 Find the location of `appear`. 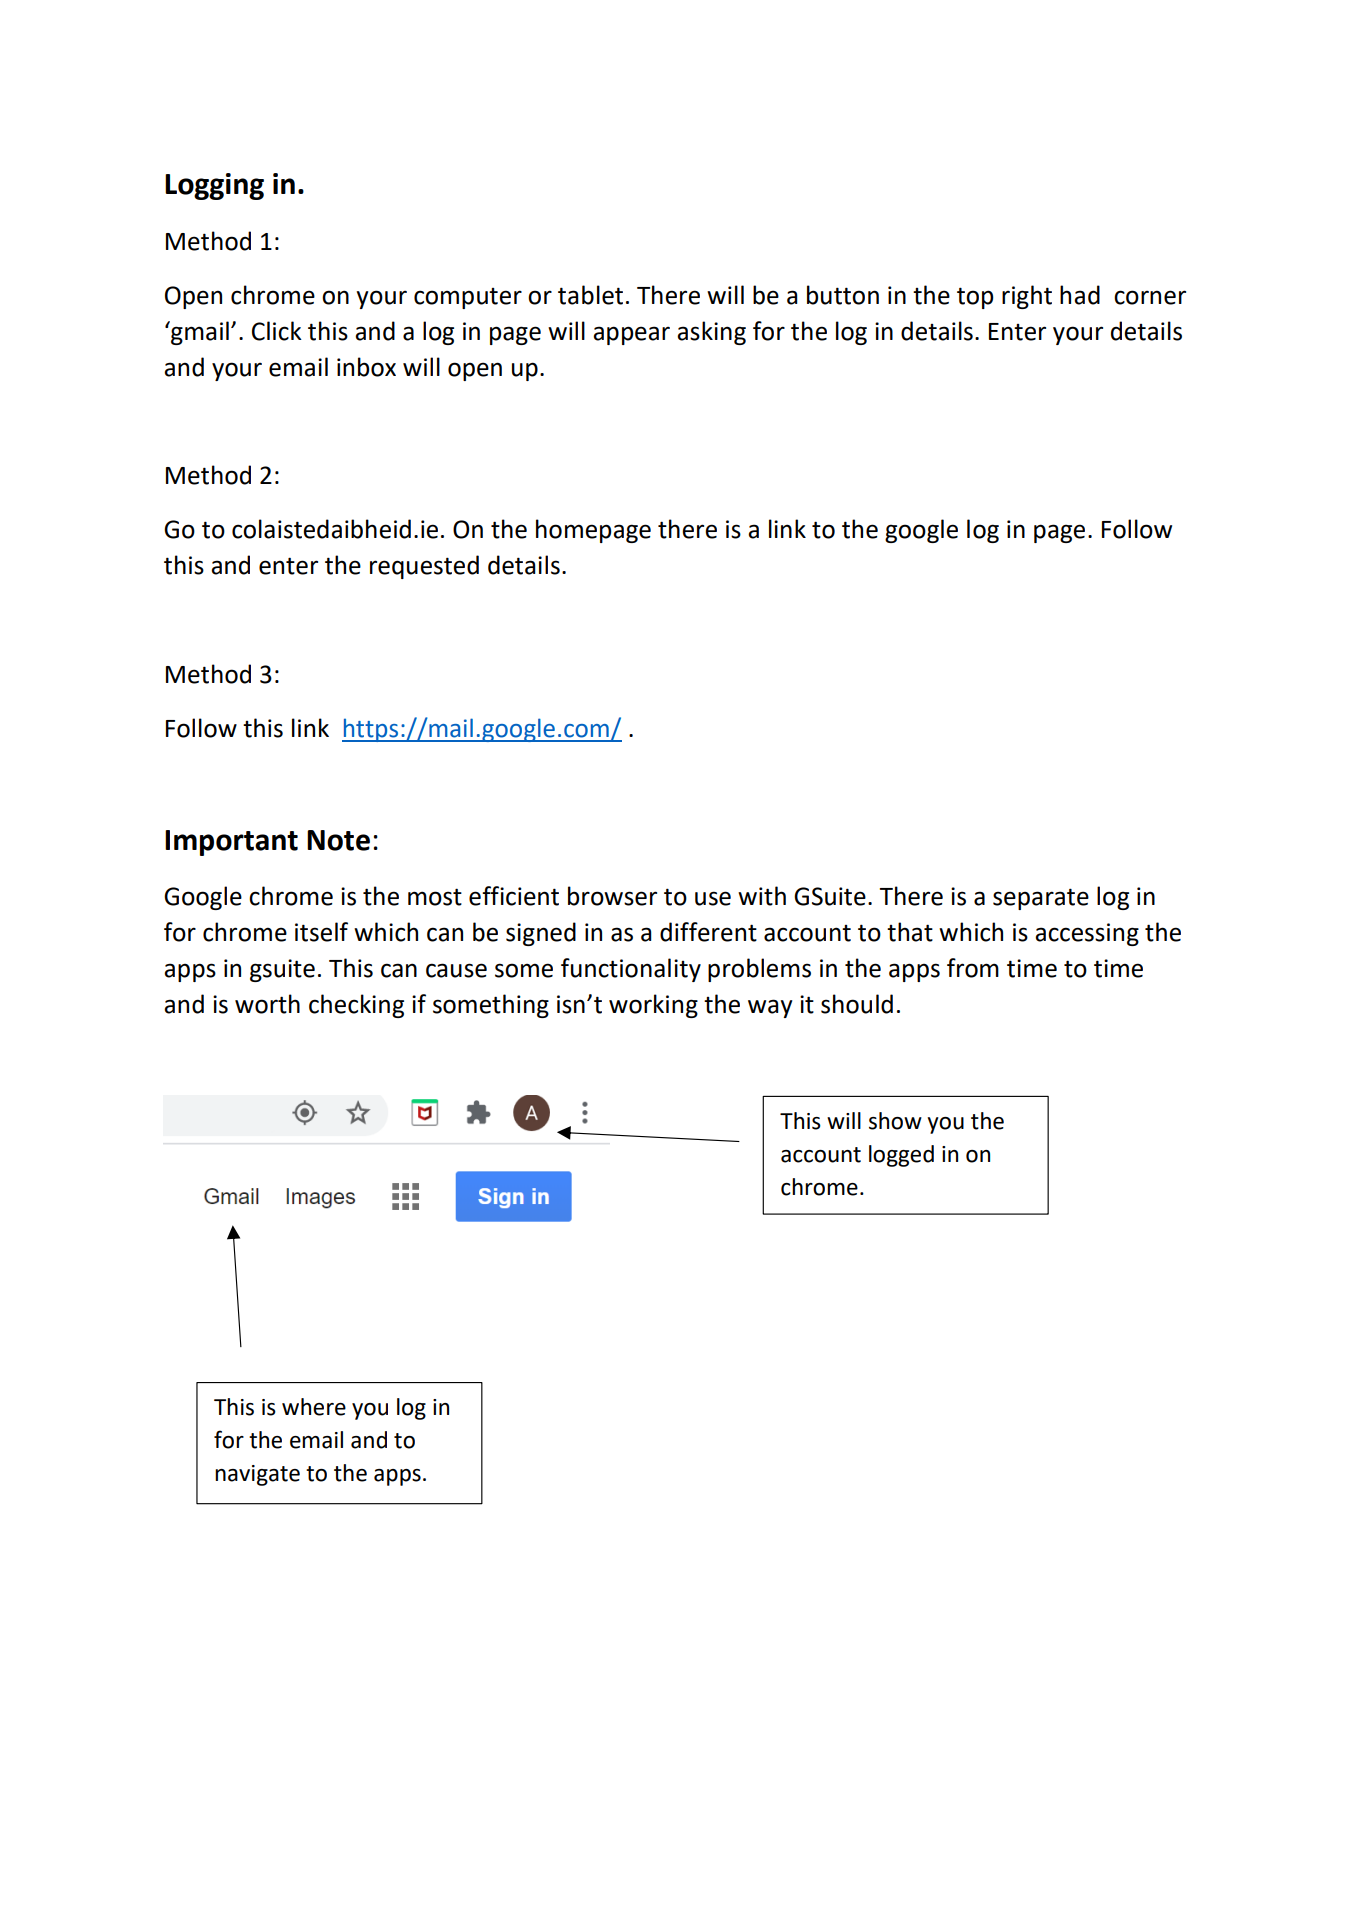

appear is located at coordinates (631, 335).
